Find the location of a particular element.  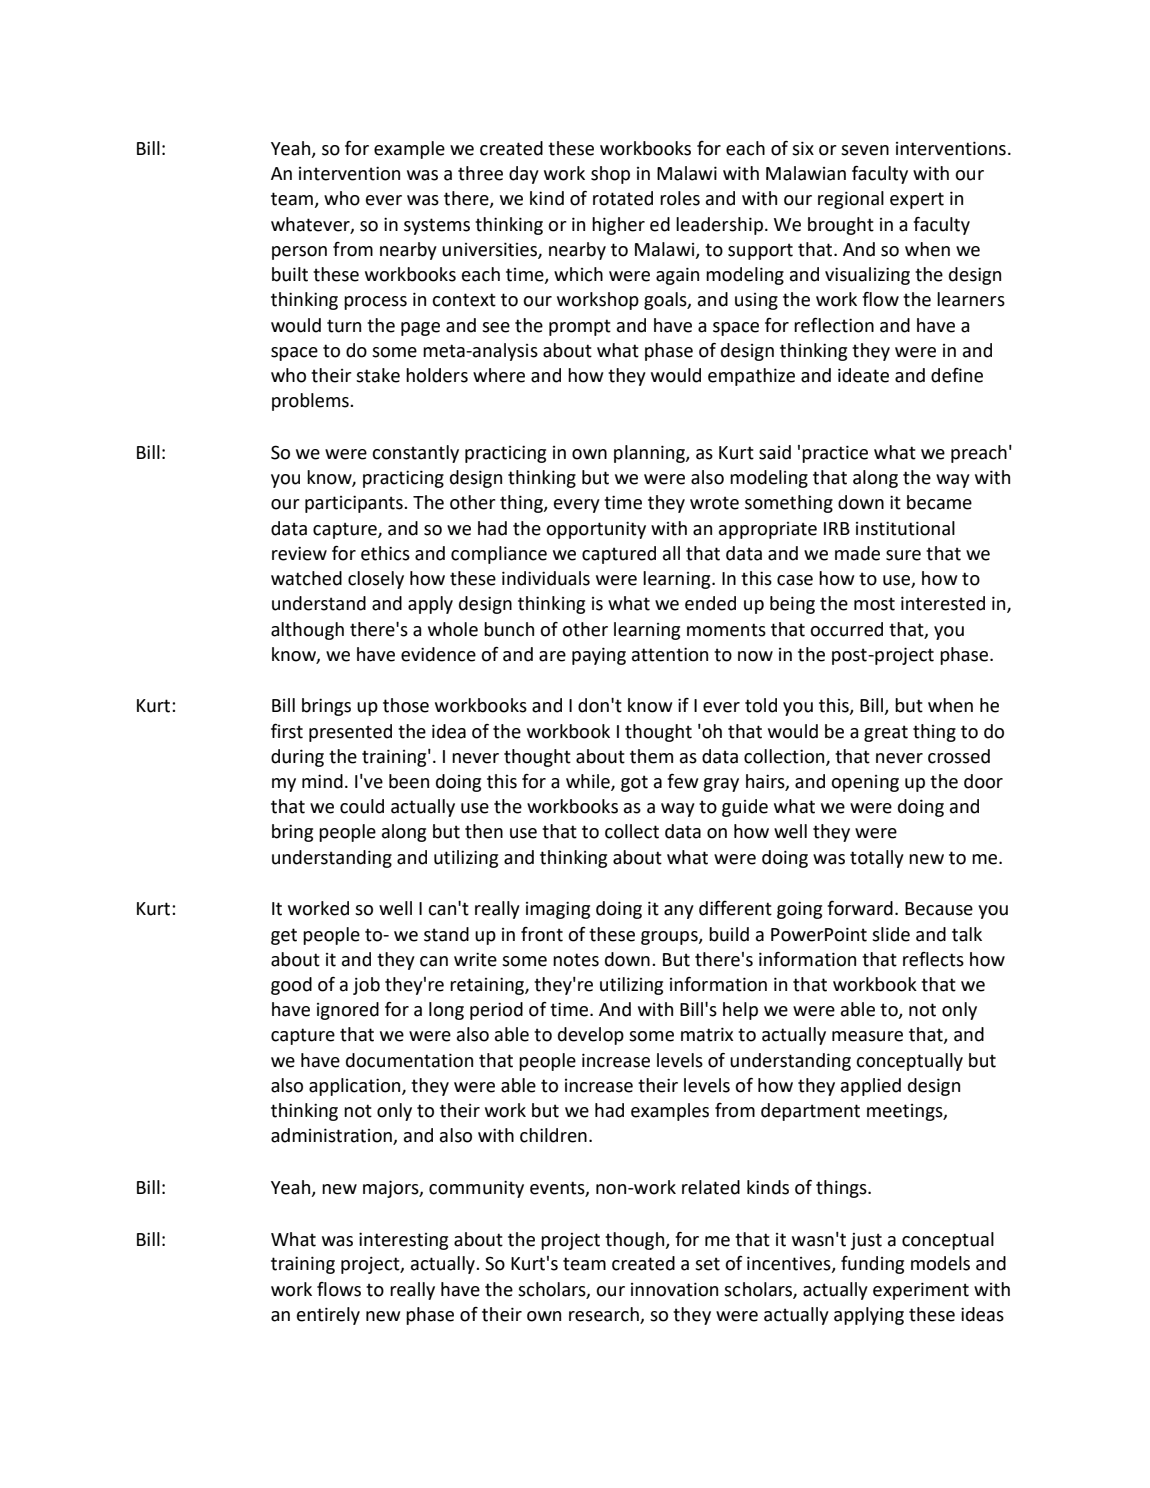

expert is located at coordinates (917, 200).
